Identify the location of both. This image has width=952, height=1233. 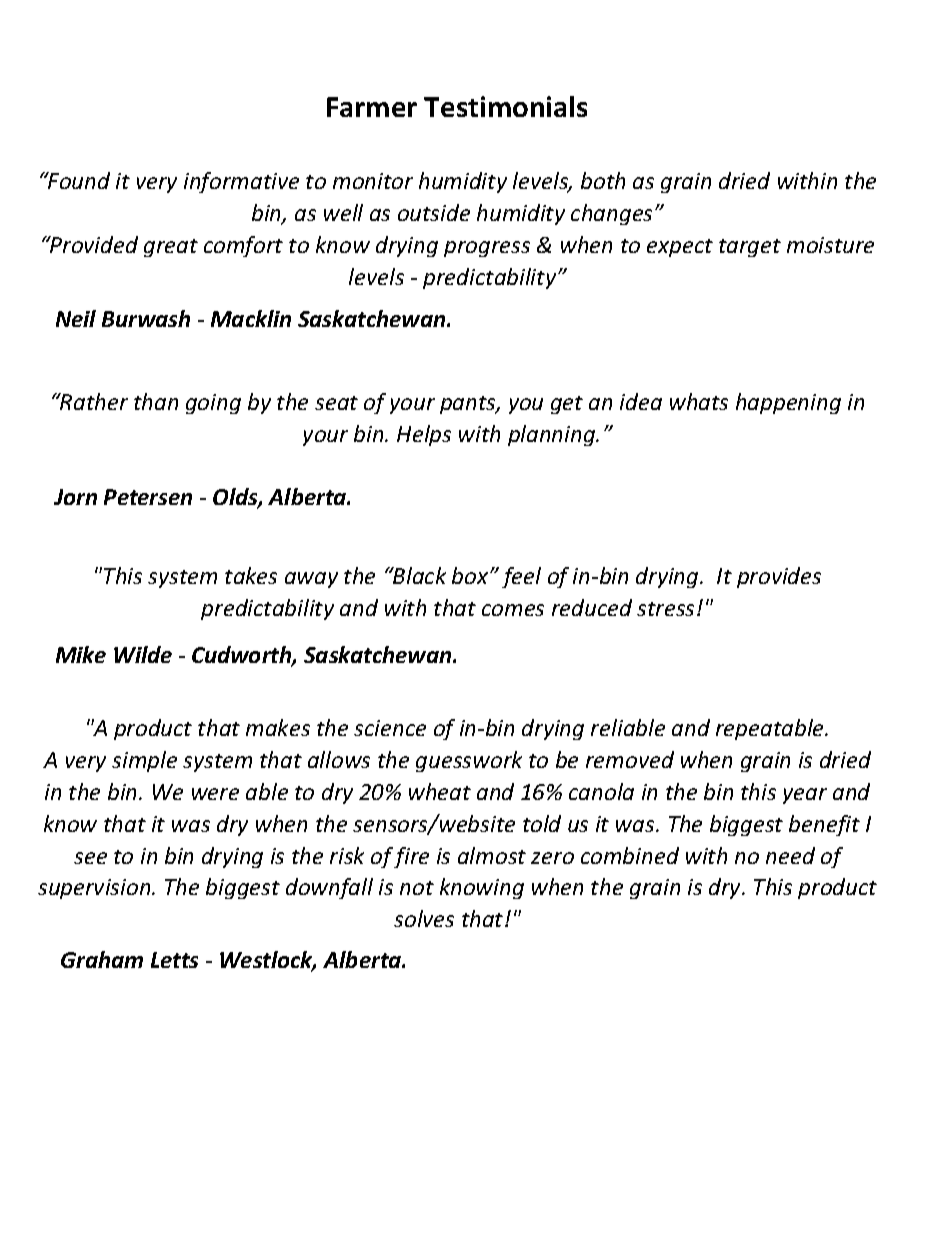
(603, 180).
